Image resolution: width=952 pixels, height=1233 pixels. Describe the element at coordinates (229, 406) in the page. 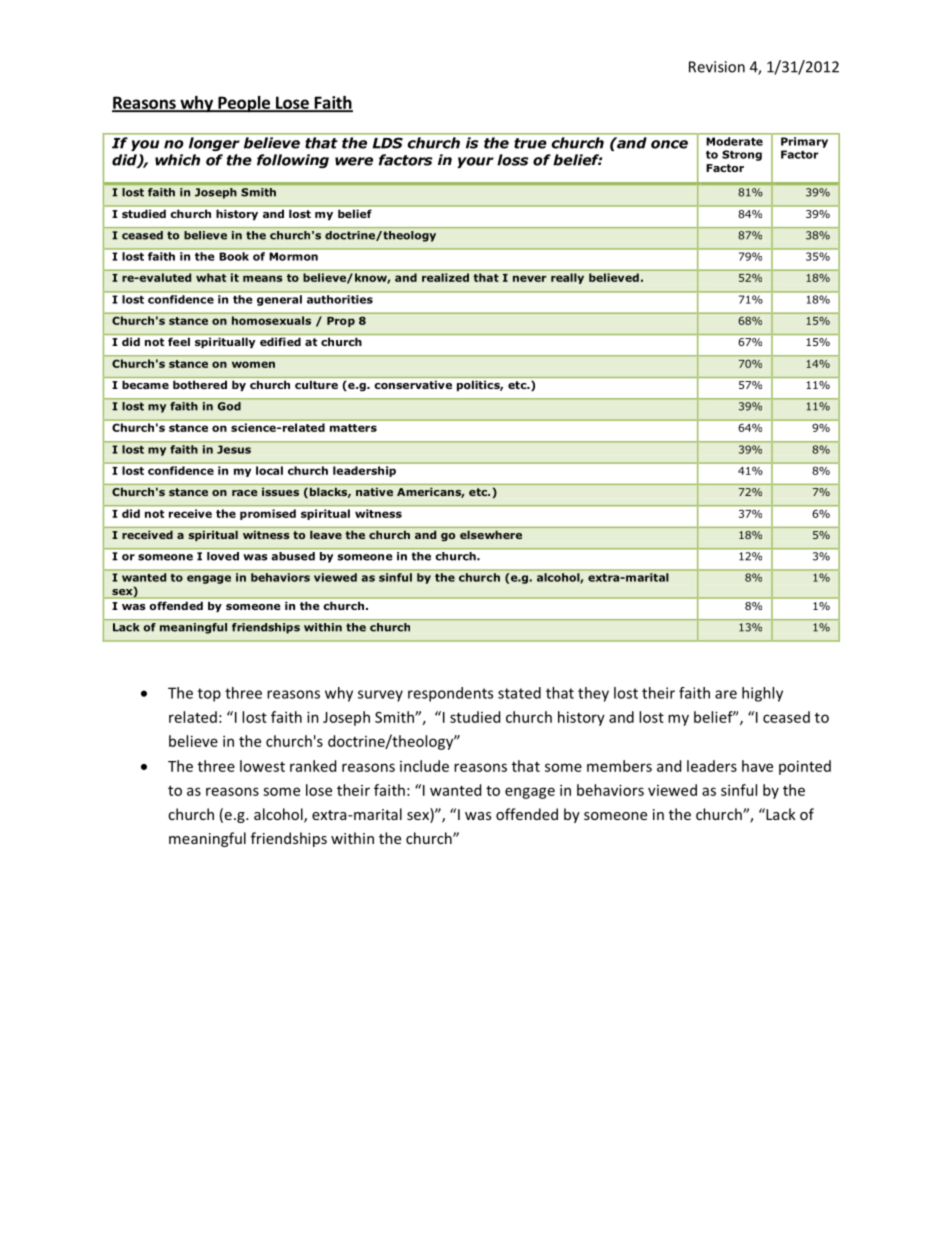

I see `God` at that location.
